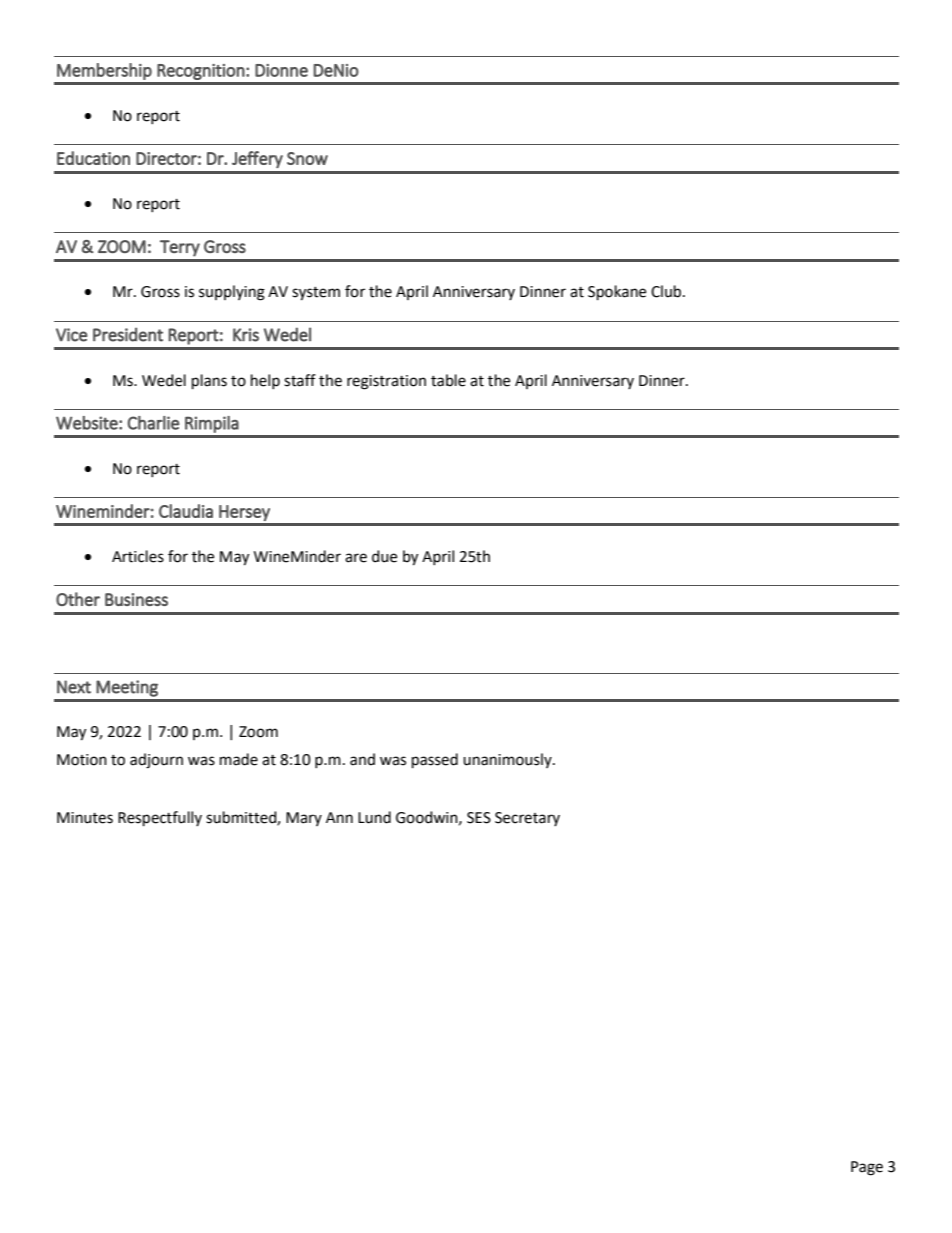  What do you see at coordinates (307, 158) in the image?
I see `Snow` at bounding box center [307, 158].
